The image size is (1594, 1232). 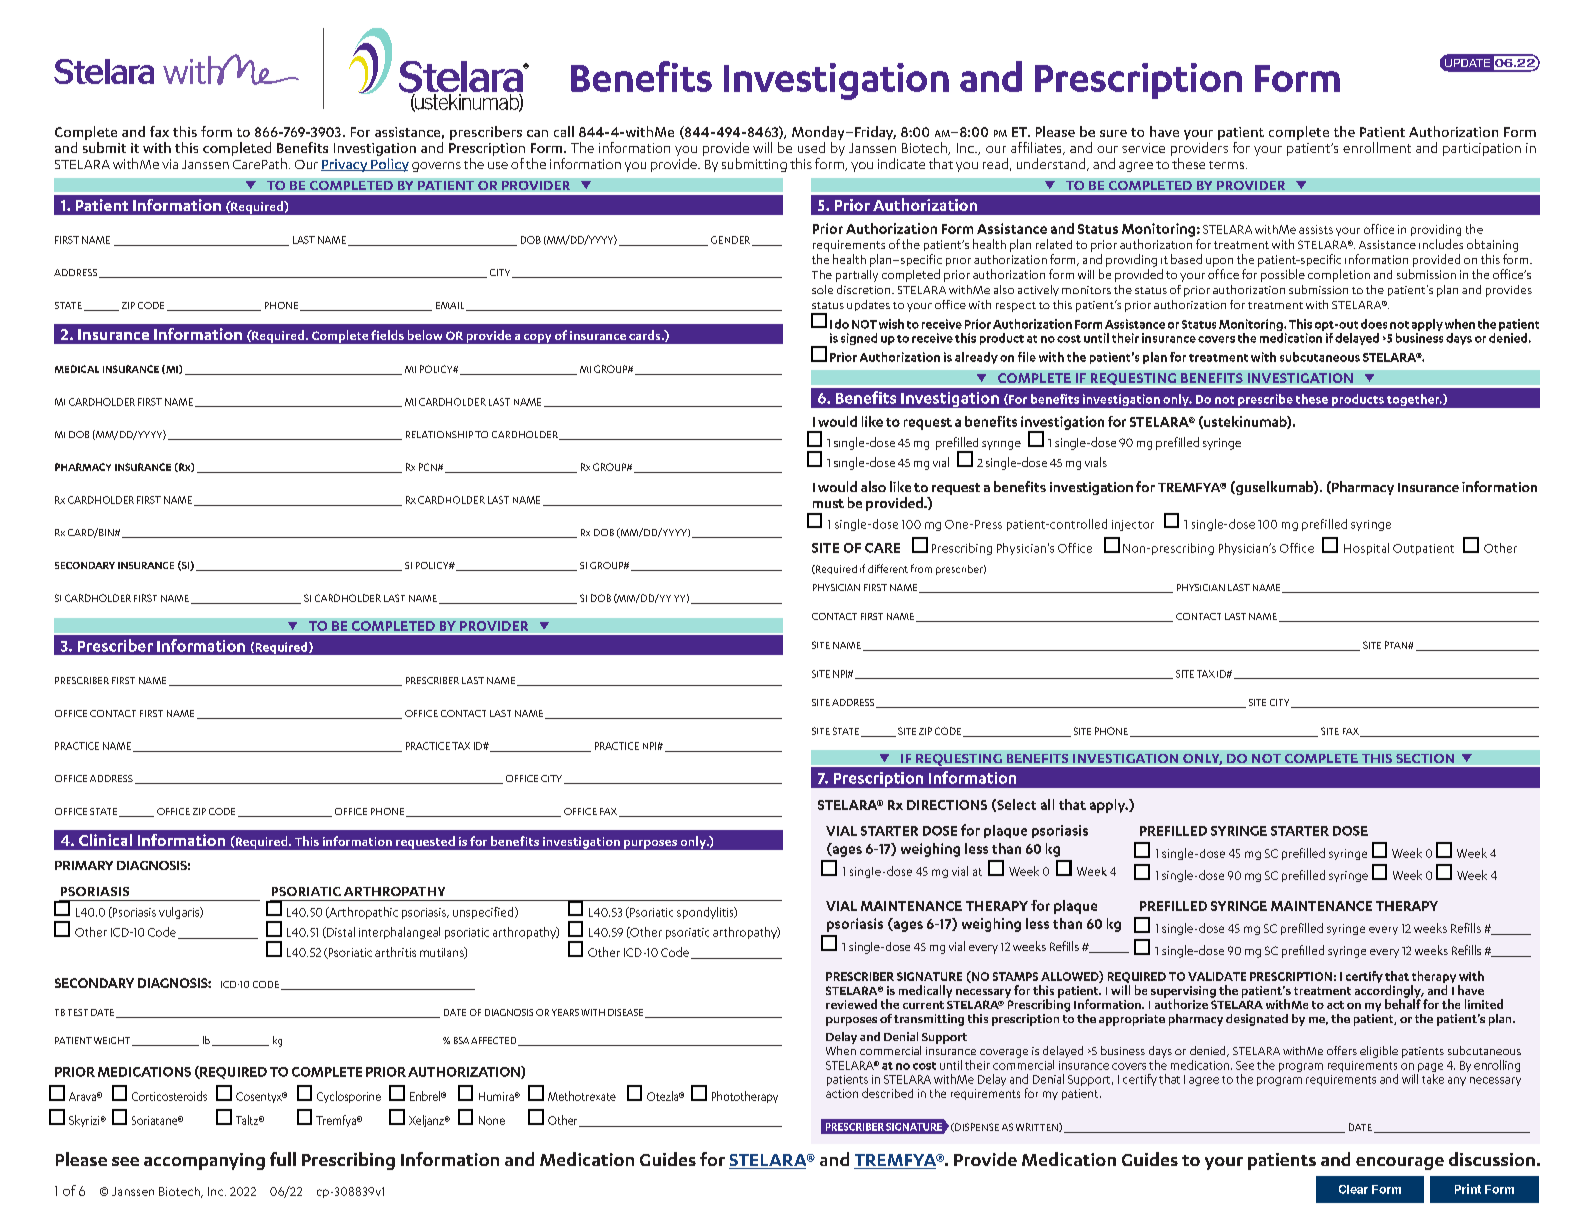 What do you see at coordinates (84, 865) in the image?
I see `PRIMARY` at bounding box center [84, 865].
